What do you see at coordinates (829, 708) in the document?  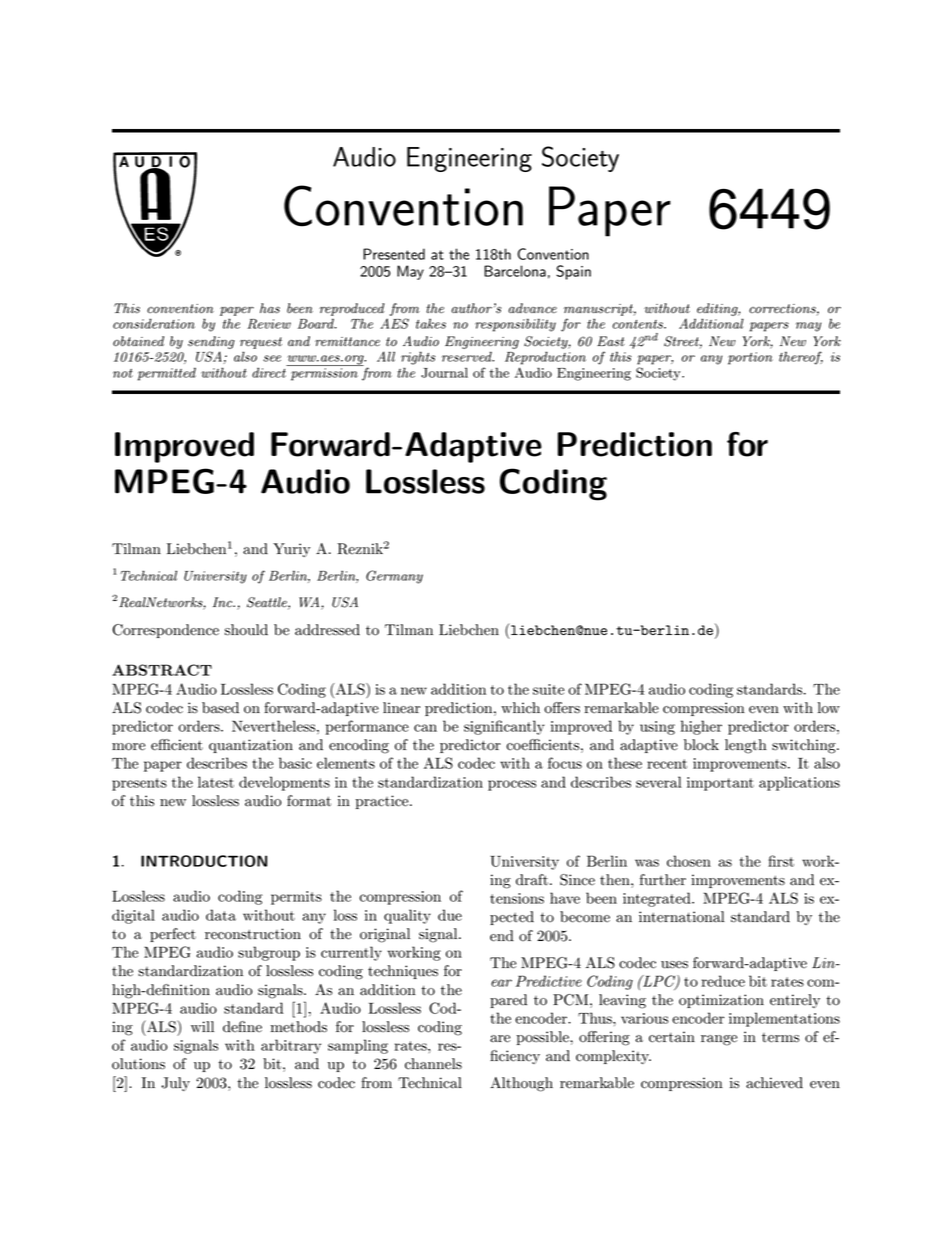 I see `low` at bounding box center [829, 708].
